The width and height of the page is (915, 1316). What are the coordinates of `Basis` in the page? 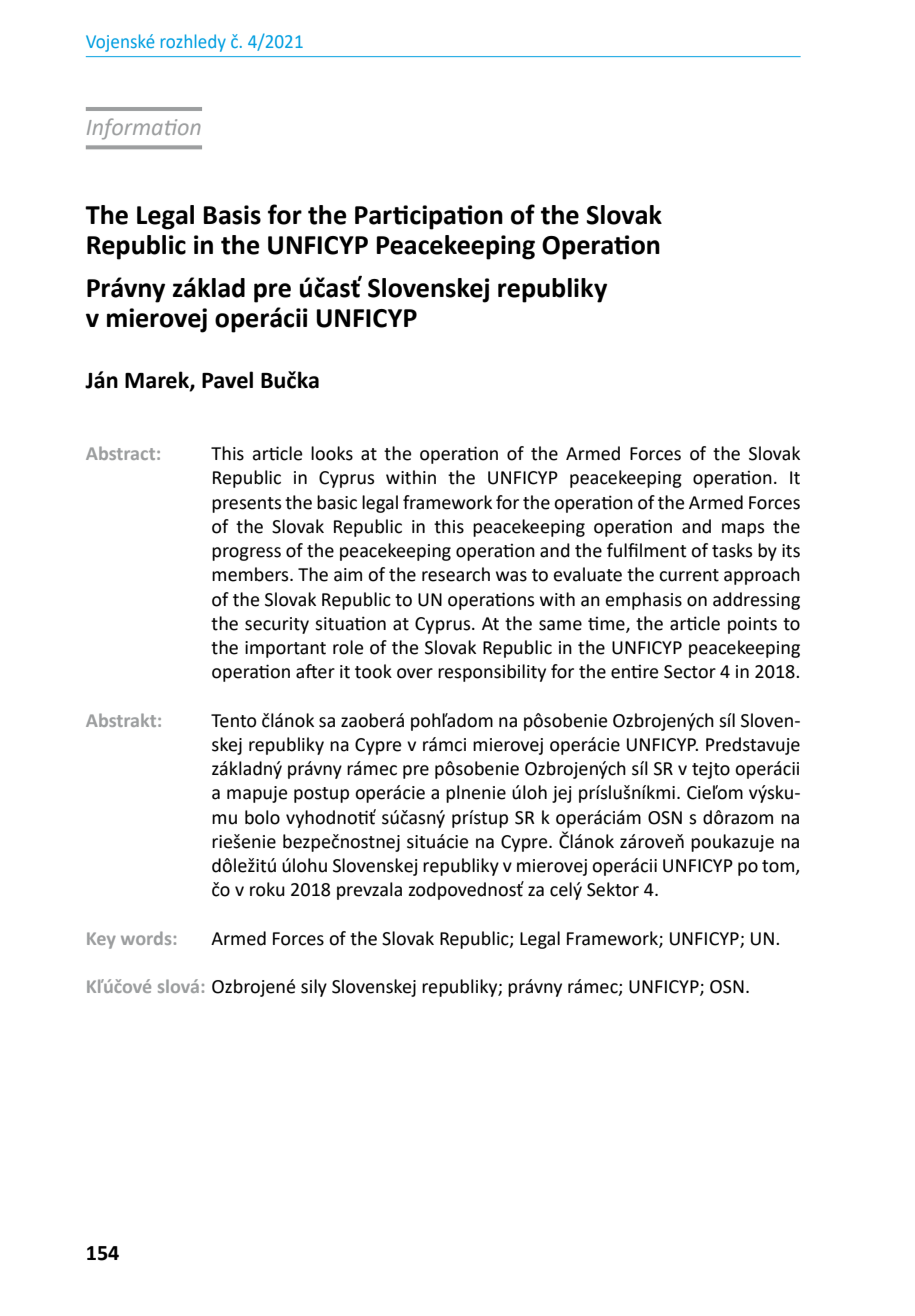 It's located at (232, 215).
